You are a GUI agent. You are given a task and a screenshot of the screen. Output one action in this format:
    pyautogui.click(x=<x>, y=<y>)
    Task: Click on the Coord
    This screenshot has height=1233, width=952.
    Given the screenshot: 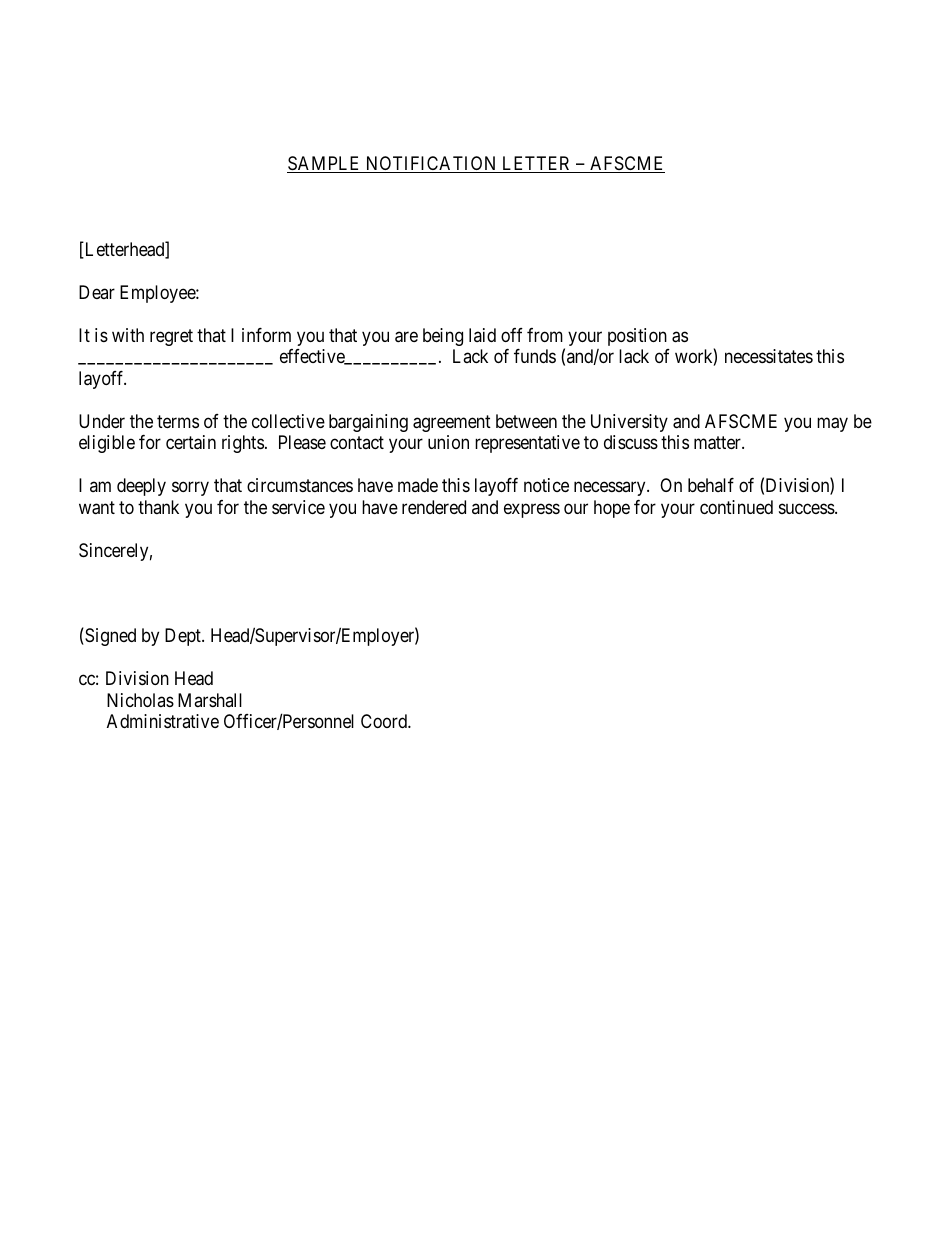 What is the action you would take?
    pyautogui.click(x=385, y=721)
